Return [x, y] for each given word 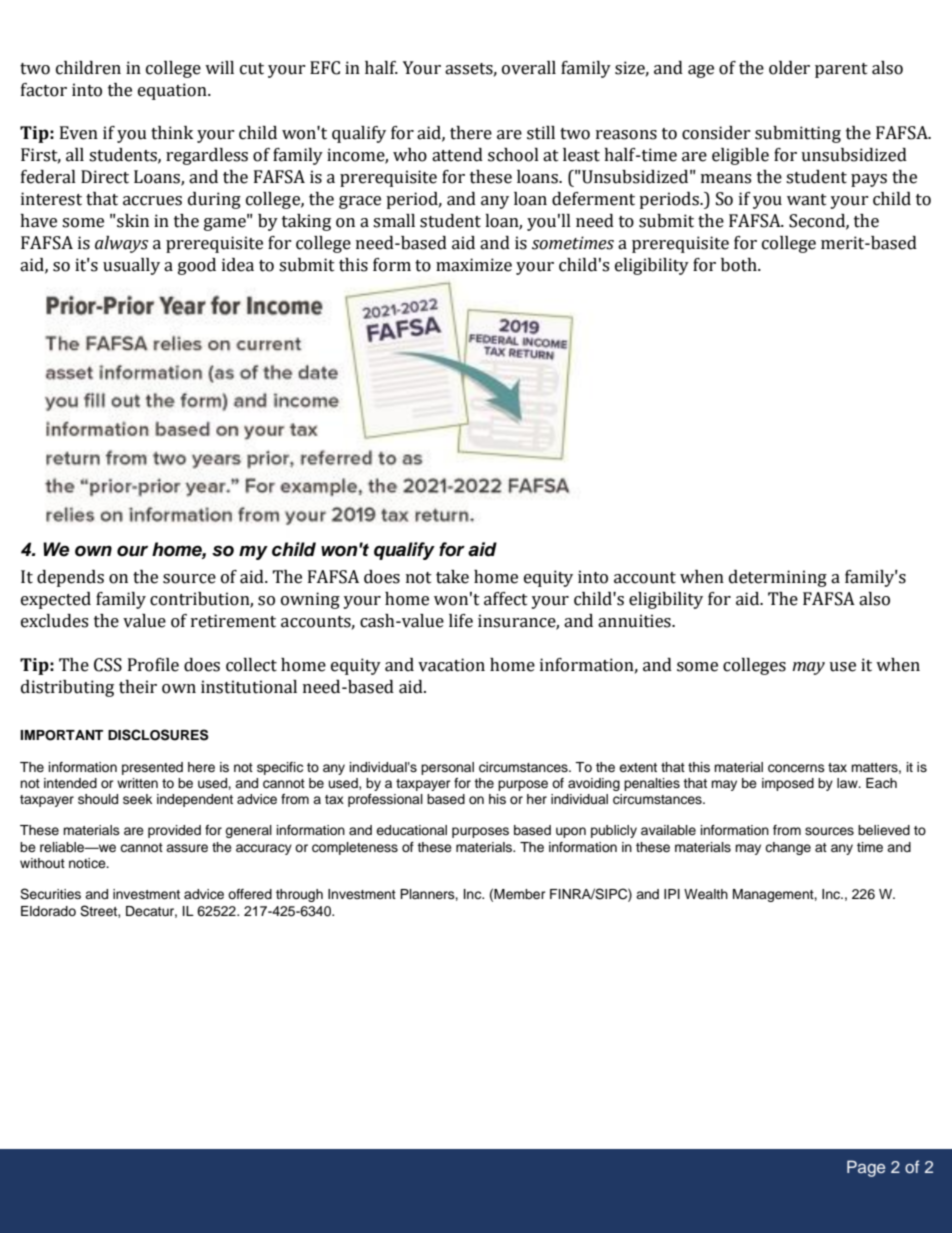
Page [866, 1168]
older [789, 68]
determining [778, 578]
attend [457, 155]
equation [173, 91]
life [461, 621]
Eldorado [48, 911]
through [299, 895]
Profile [153, 665]
